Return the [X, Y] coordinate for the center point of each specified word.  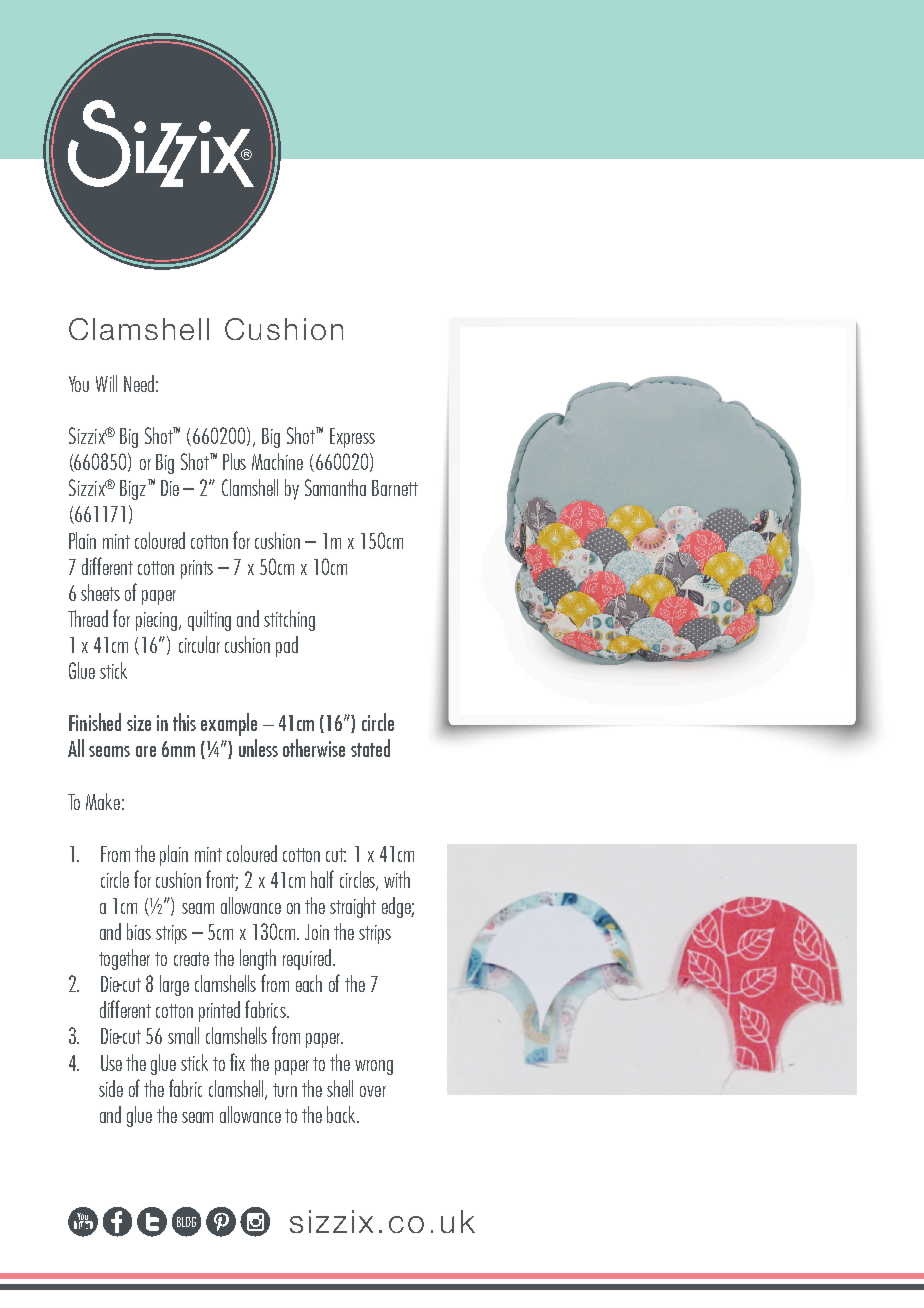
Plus [234, 461]
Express [352, 438]
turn [285, 1090]
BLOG [186, 1222]
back [342, 1114]
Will [106, 383]
